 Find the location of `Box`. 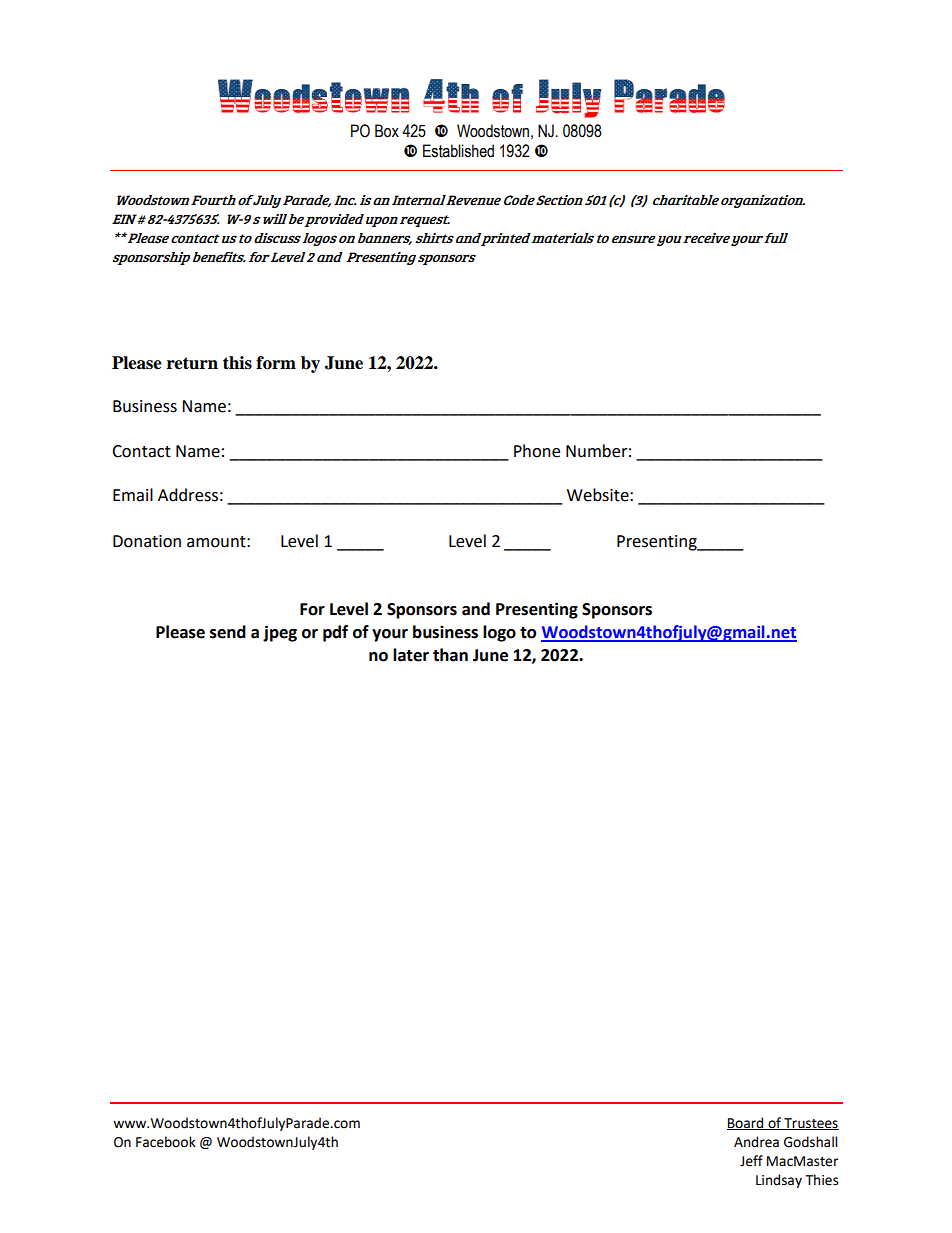

Box is located at coordinates (387, 131).
